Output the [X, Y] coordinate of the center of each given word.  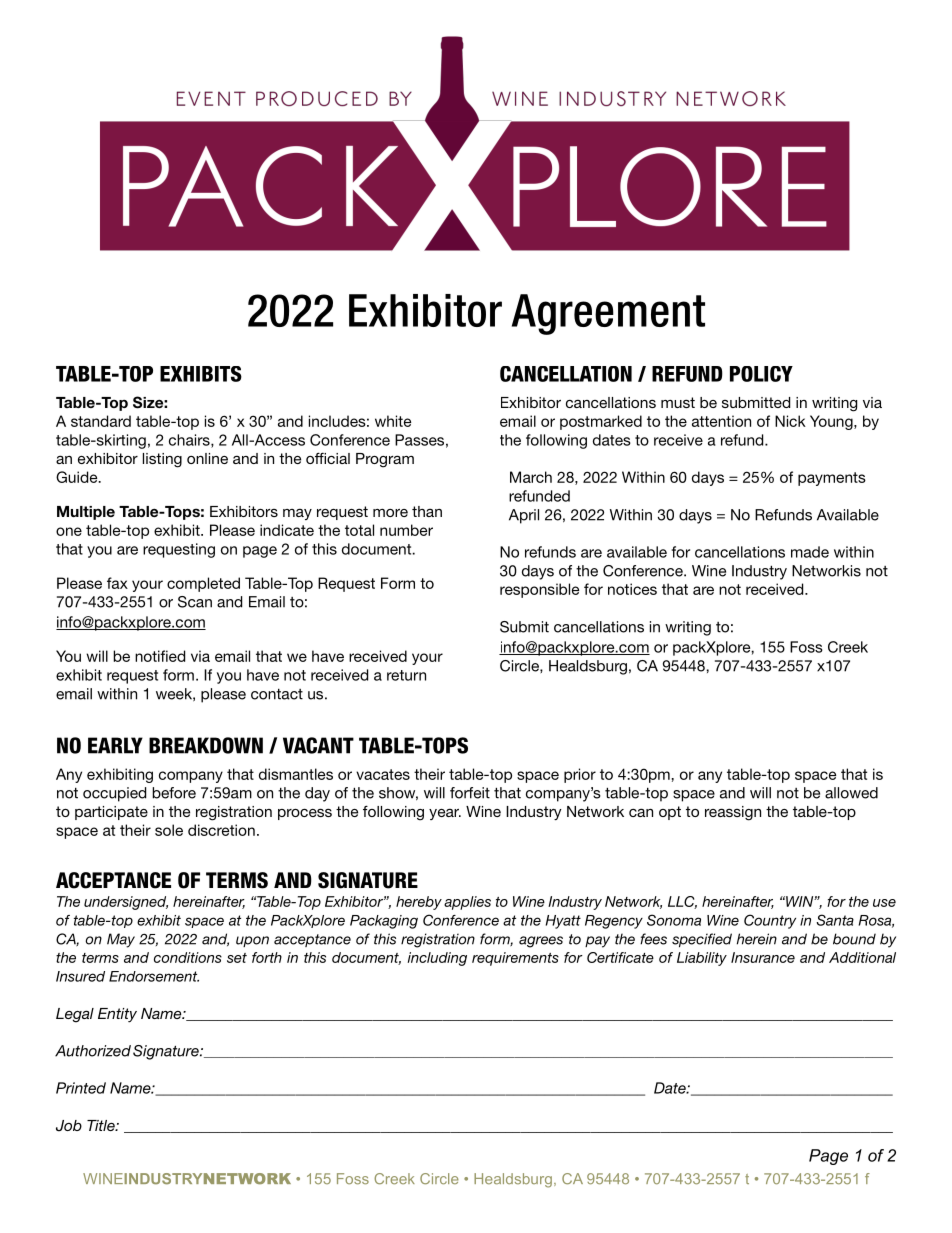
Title [102, 1125]
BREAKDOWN [206, 745]
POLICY [761, 374]
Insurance [763, 957]
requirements [515, 959]
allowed [851, 793]
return [406, 675]
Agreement [608, 314]
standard [101, 421]
